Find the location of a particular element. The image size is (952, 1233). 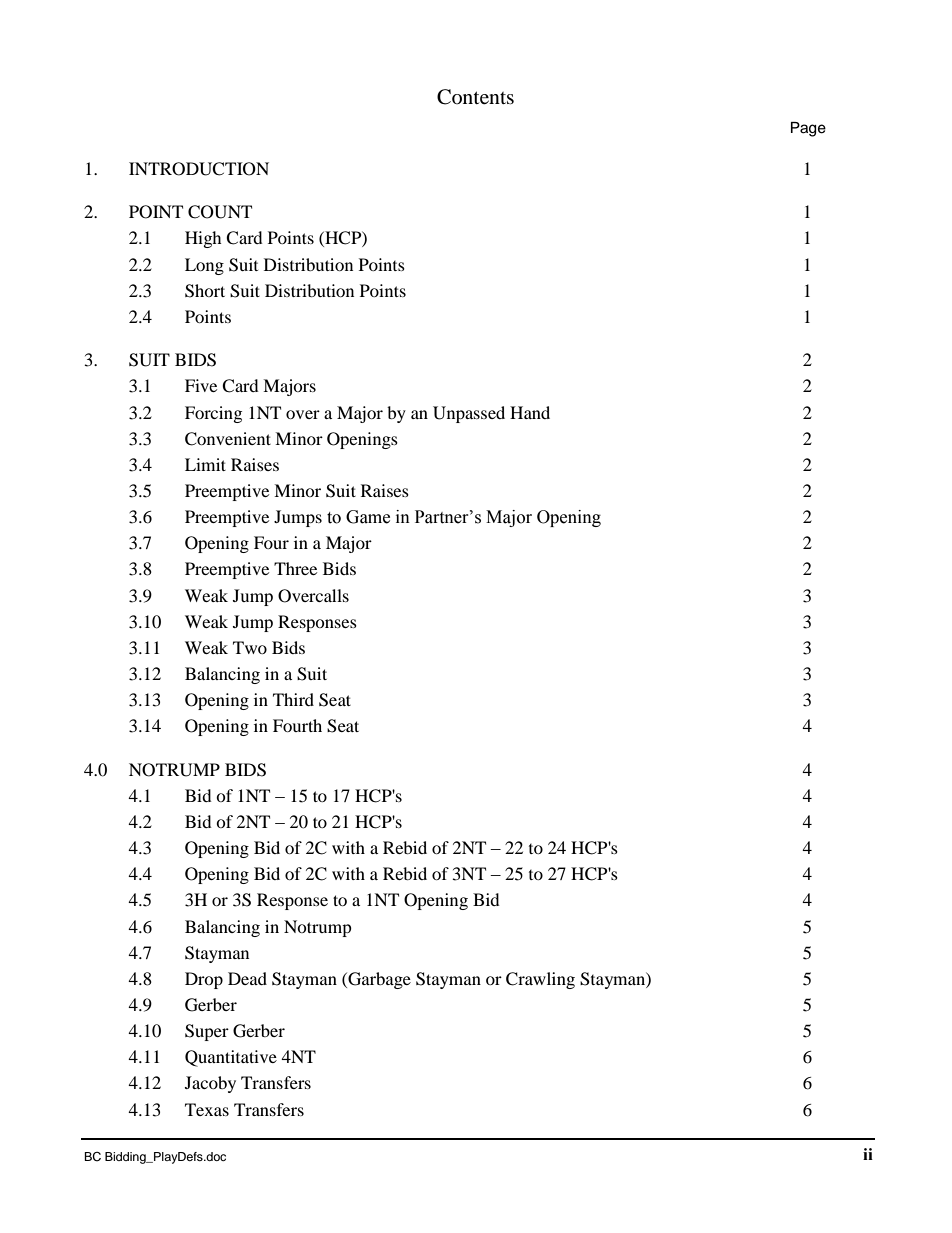

Contents is located at coordinates (475, 97).
